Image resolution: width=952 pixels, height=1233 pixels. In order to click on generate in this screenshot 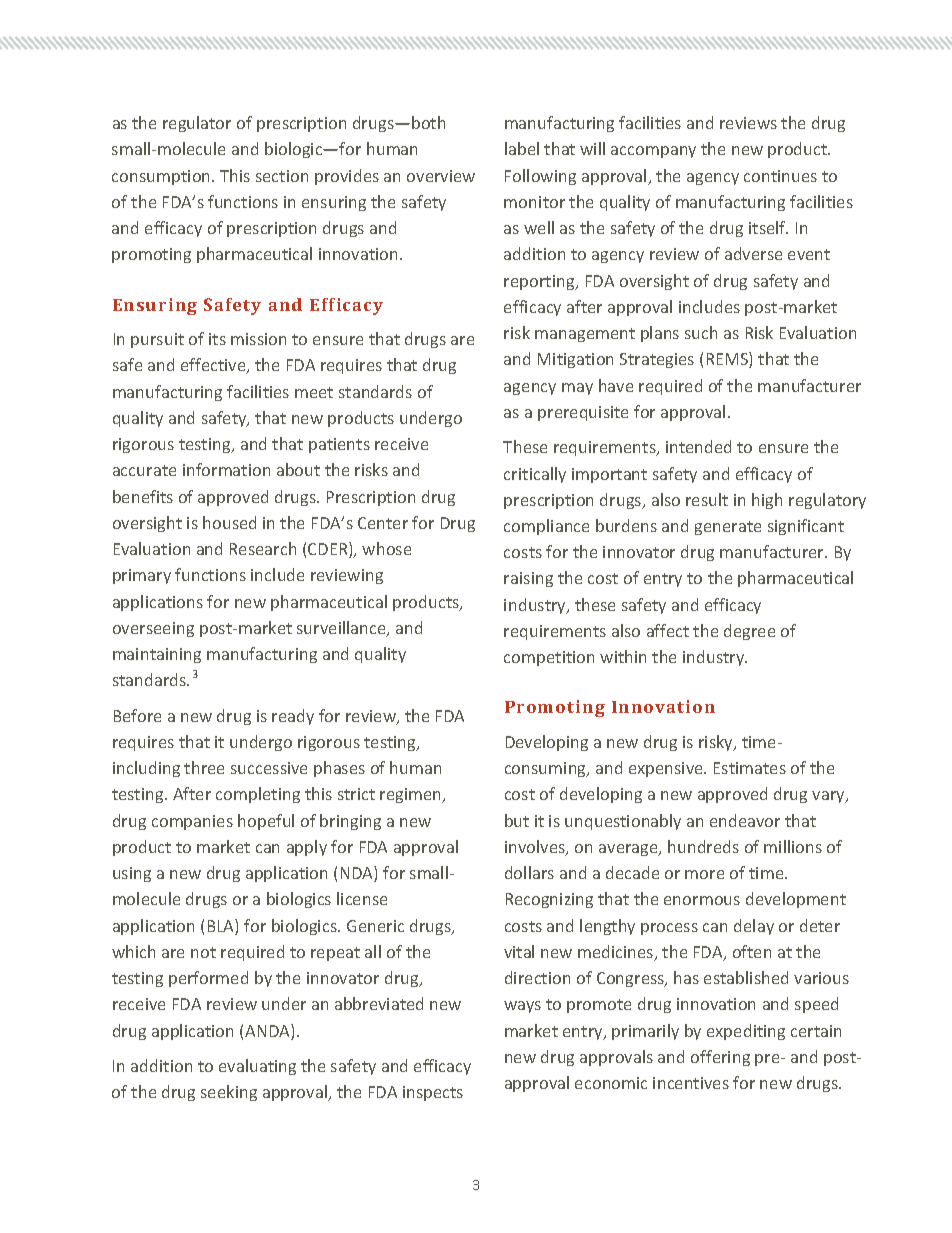, I will do `click(728, 528)`.
